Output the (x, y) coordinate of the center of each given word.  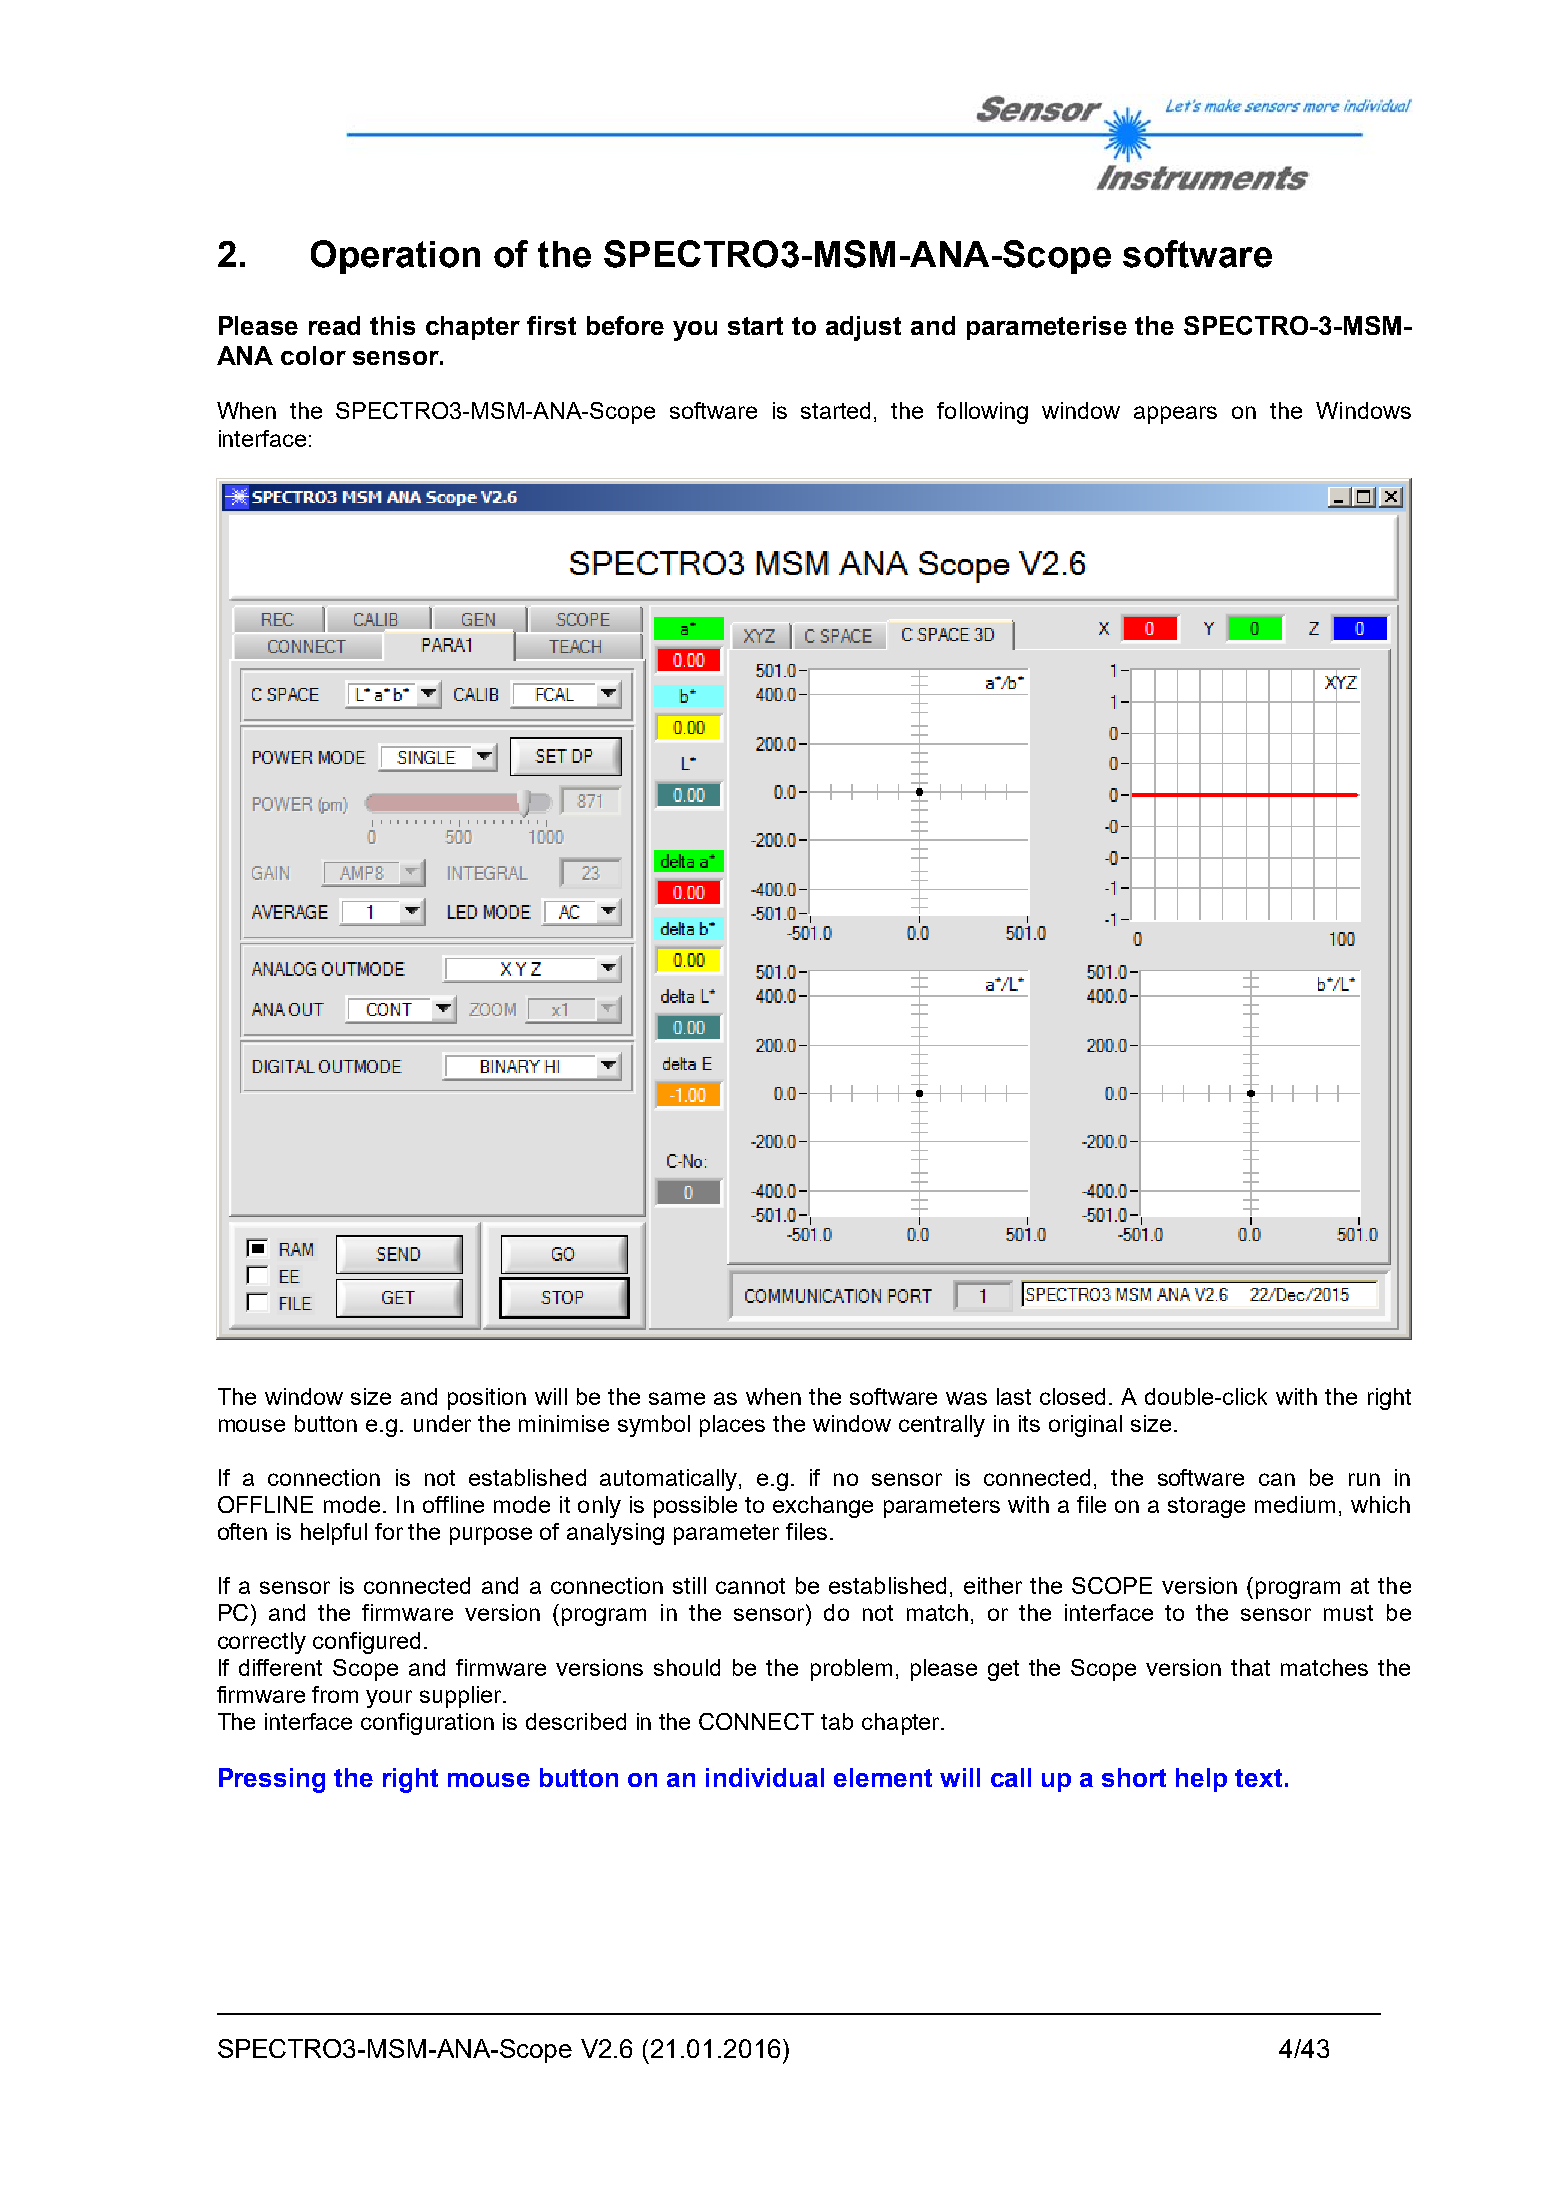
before (625, 325)
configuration (427, 1724)
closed (1072, 1396)
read (334, 325)
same (677, 1398)
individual (765, 1777)
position (487, 1399)
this (392, 325)
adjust (863, 328)
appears (1175, 415)
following (982, 413)
